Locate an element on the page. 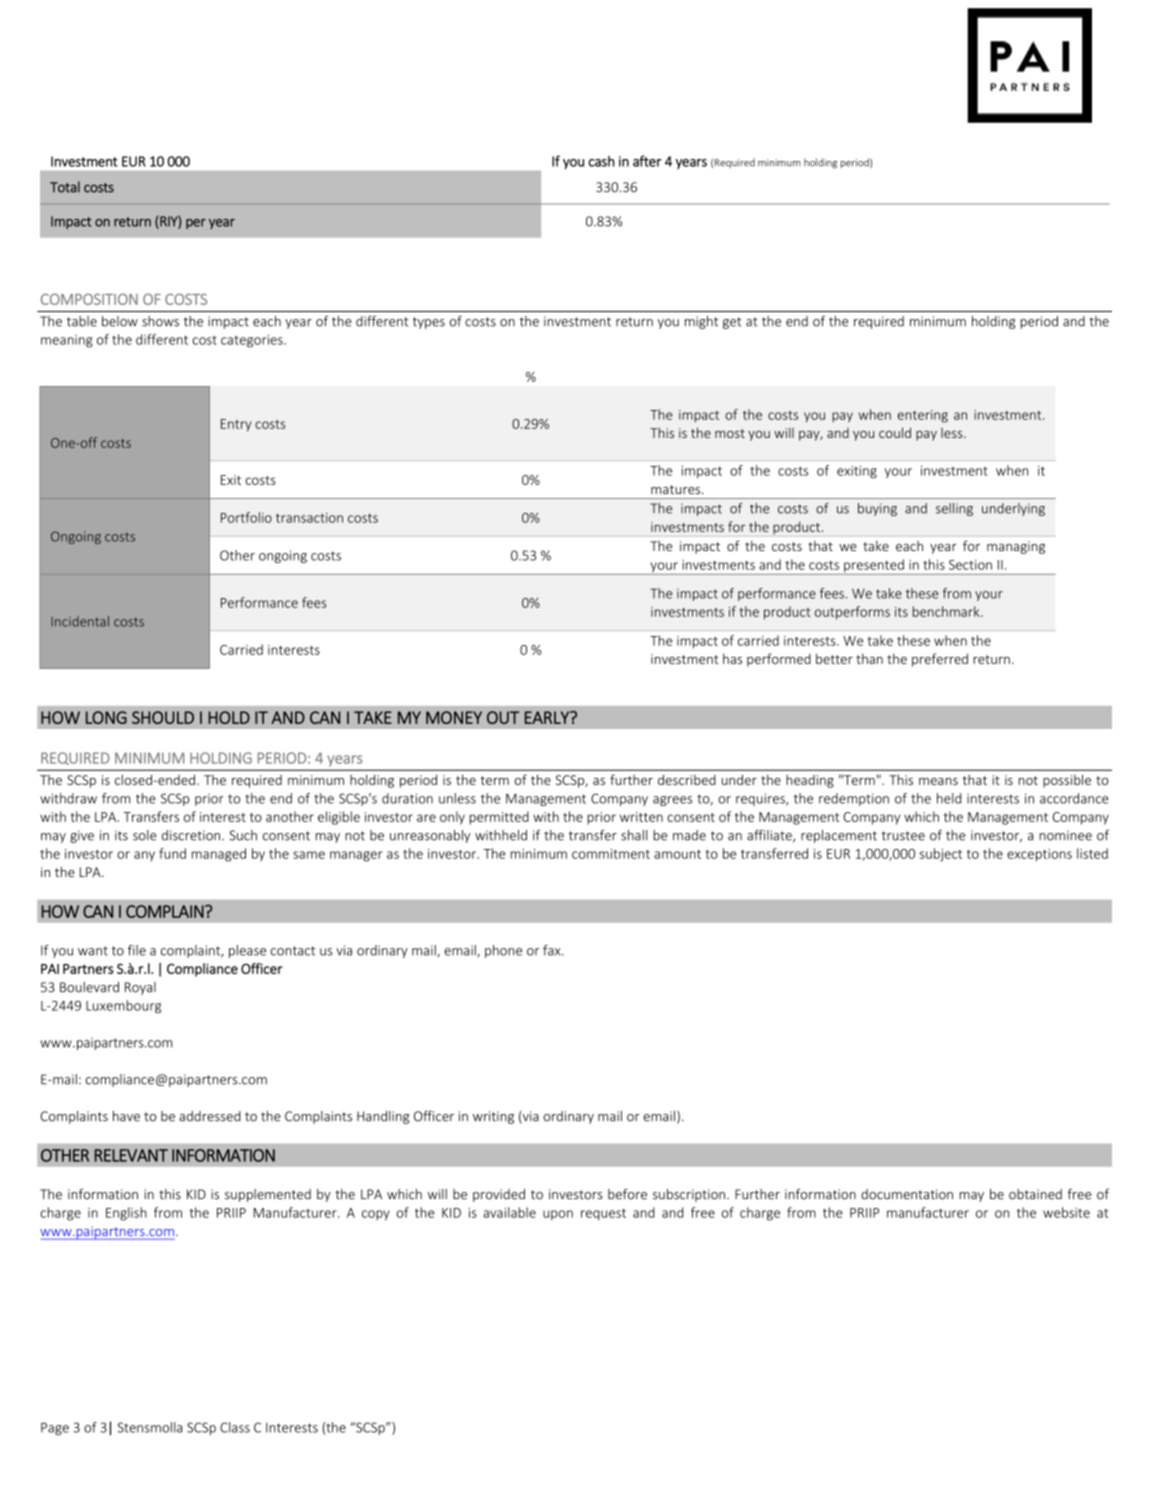 This document has width=1154, height=1493. written is located at coordinates (641, 817).
